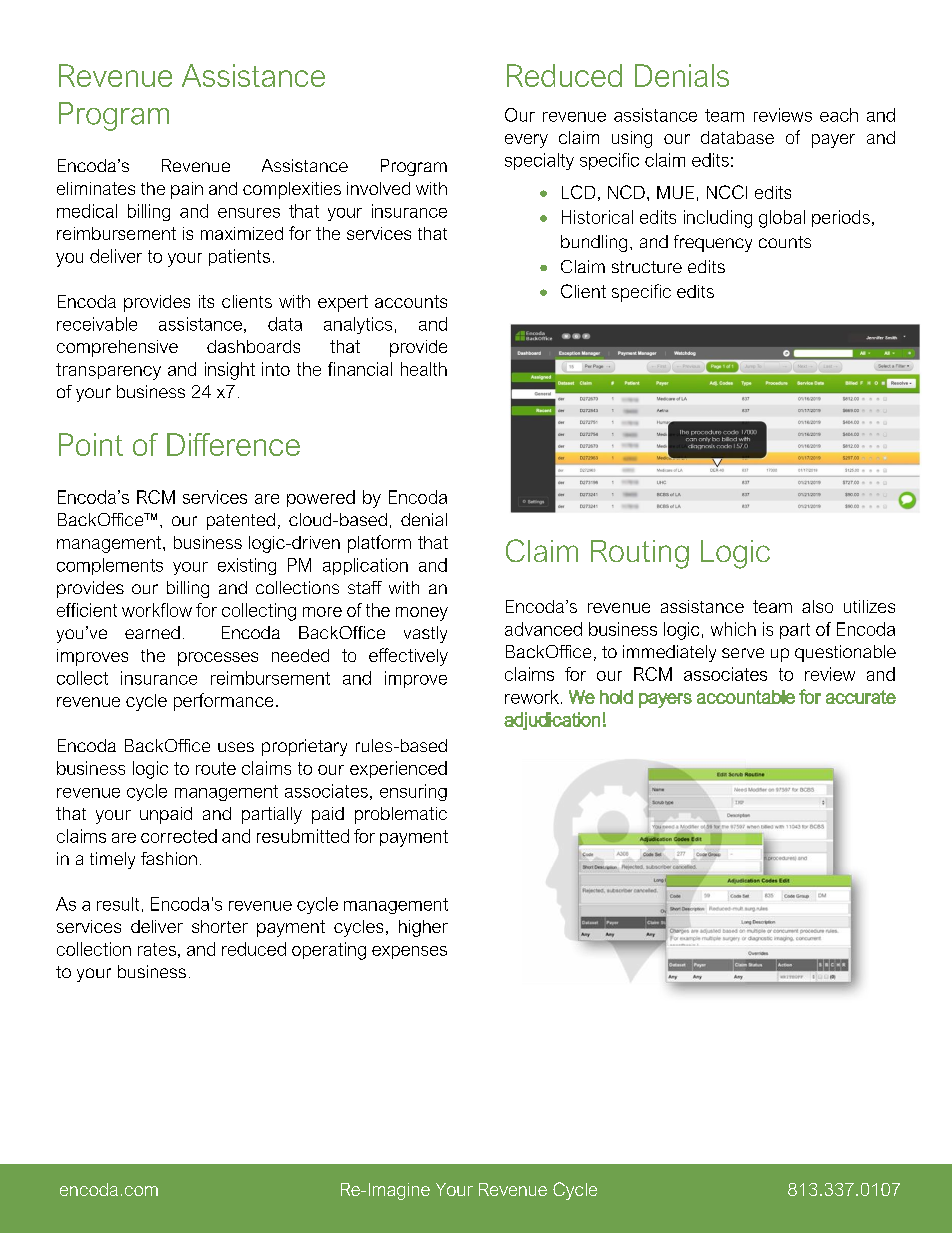 This document has height=1233, width=952. I want to click on patented, so click(241, 521).
